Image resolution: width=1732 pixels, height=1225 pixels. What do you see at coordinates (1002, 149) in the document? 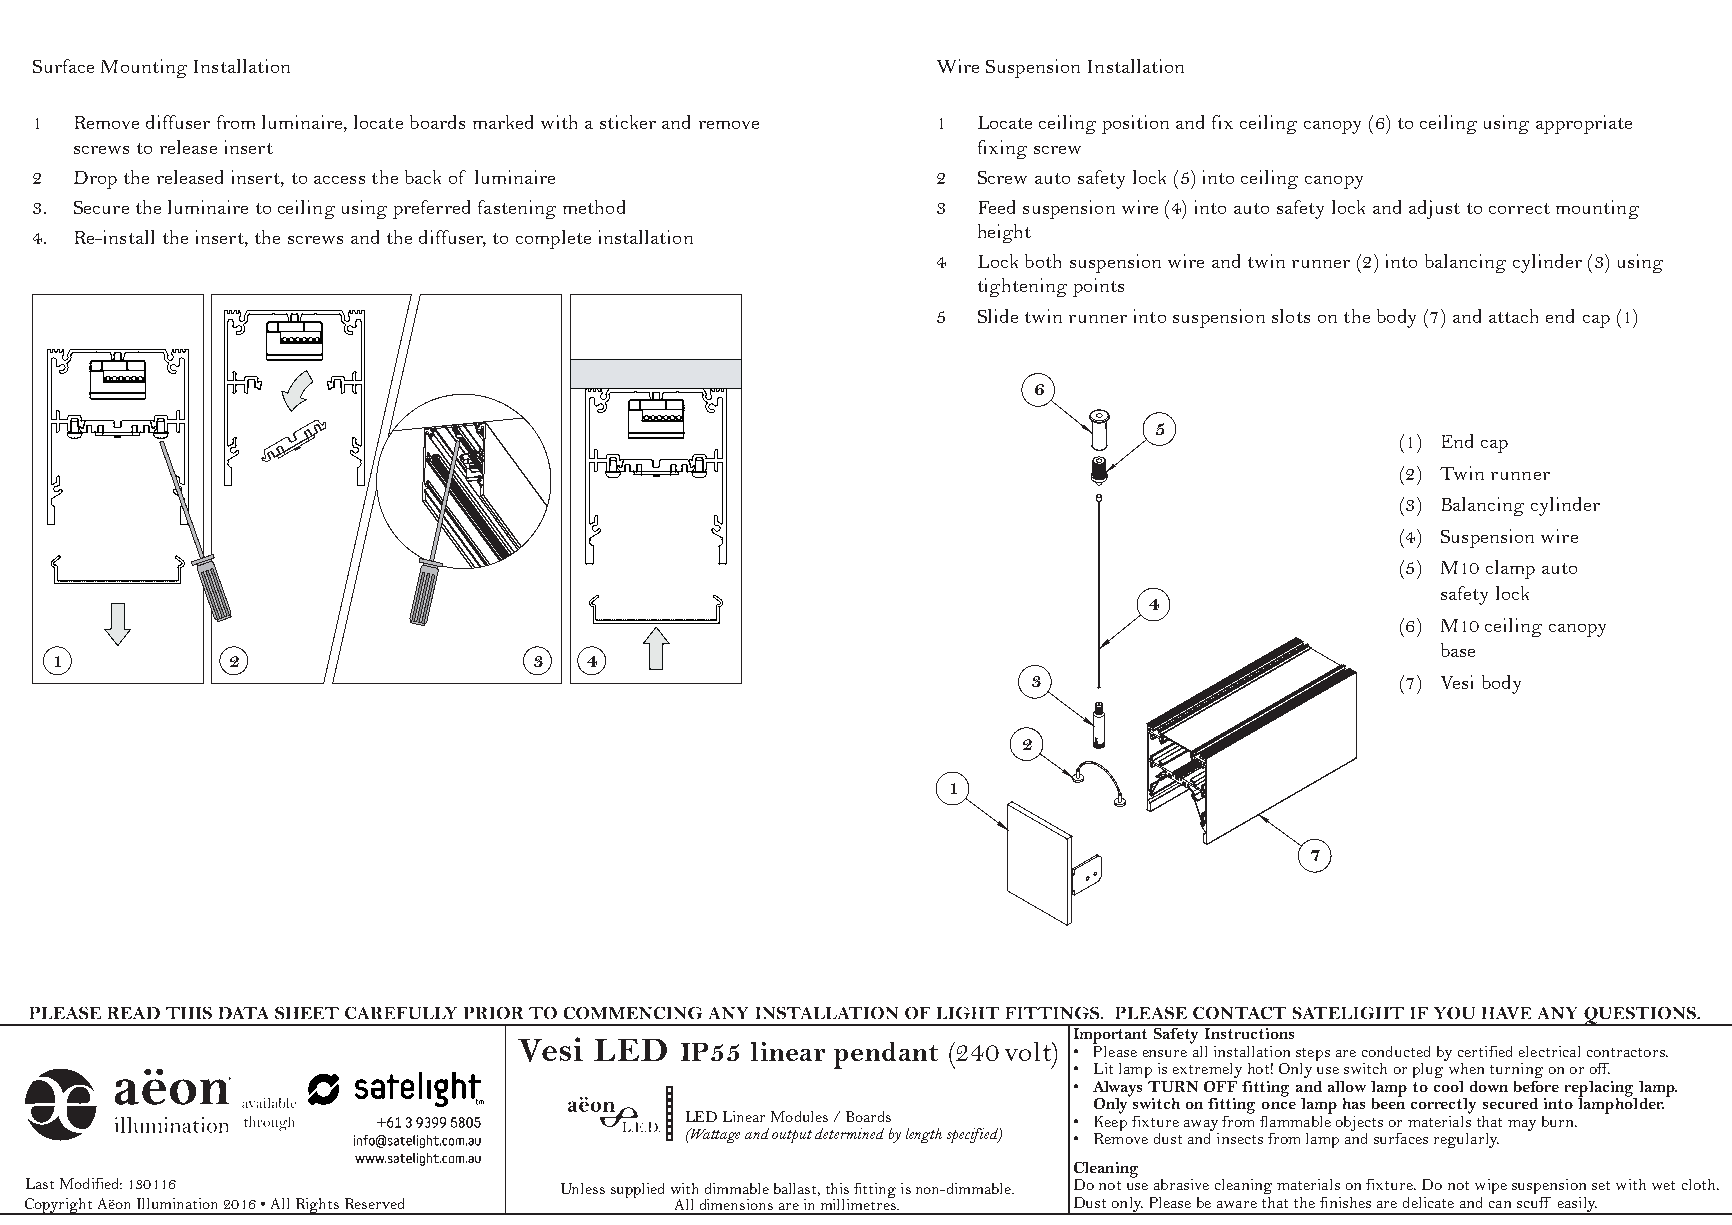
I see `fixing` at bounding box center [1002, 149].
